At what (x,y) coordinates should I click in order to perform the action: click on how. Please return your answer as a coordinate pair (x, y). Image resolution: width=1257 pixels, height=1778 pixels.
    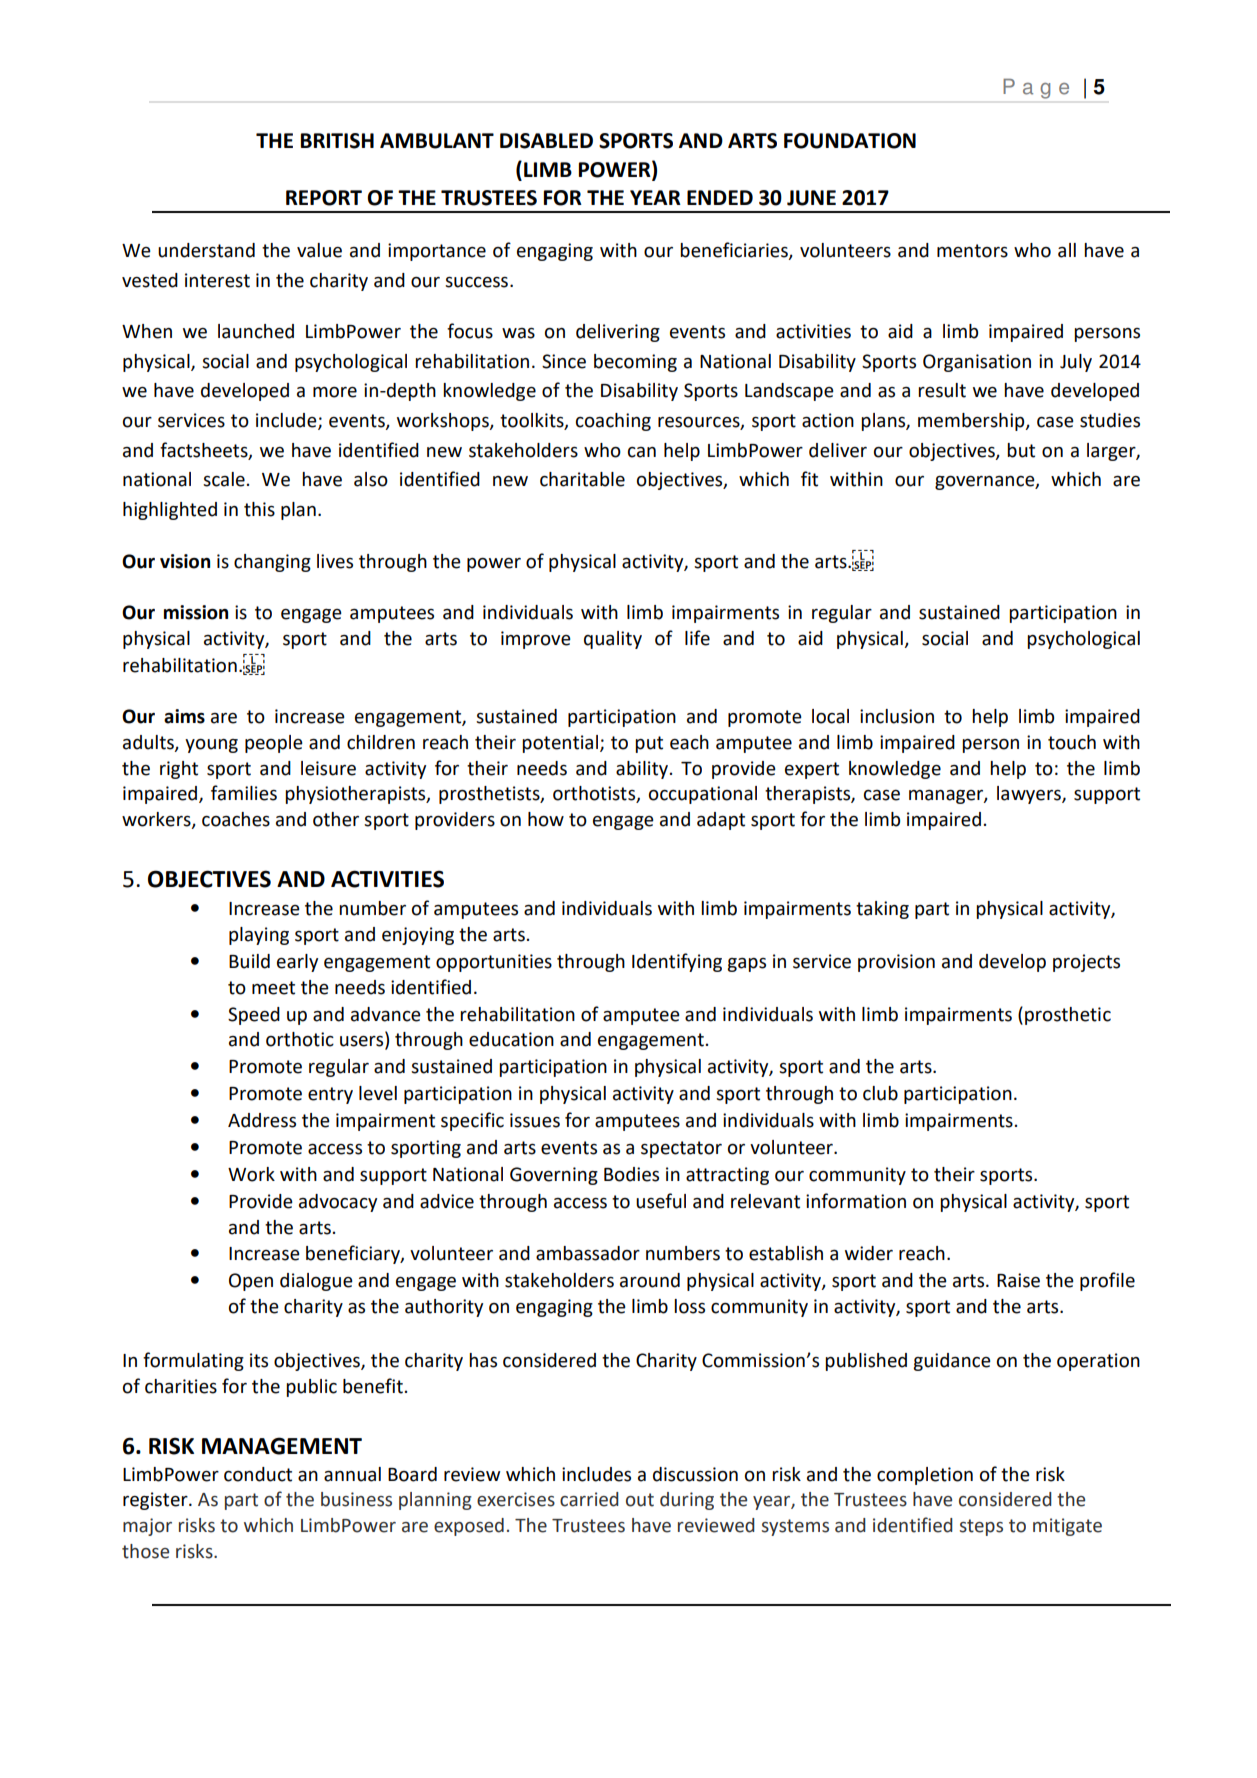
    Looking at the image, I should click on (546, 819).
